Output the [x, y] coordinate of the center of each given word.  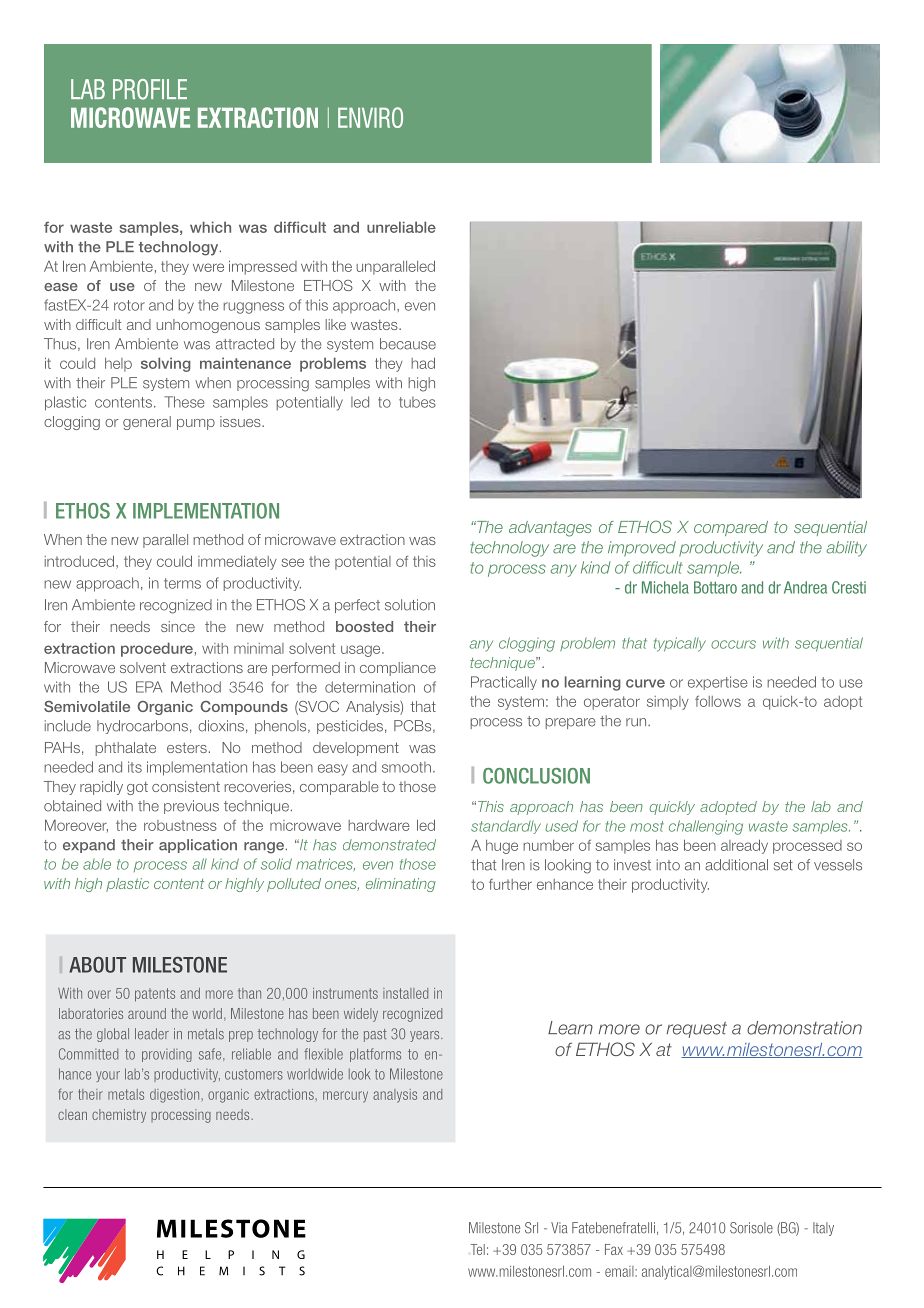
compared [731, 528]
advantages [550, 529]
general [147, 423]
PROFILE [150, 89]
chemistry [119, 1116]
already [744, 846]
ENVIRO [370, 117]
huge [502, 847]
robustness [180, 825]
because [408, 344]
